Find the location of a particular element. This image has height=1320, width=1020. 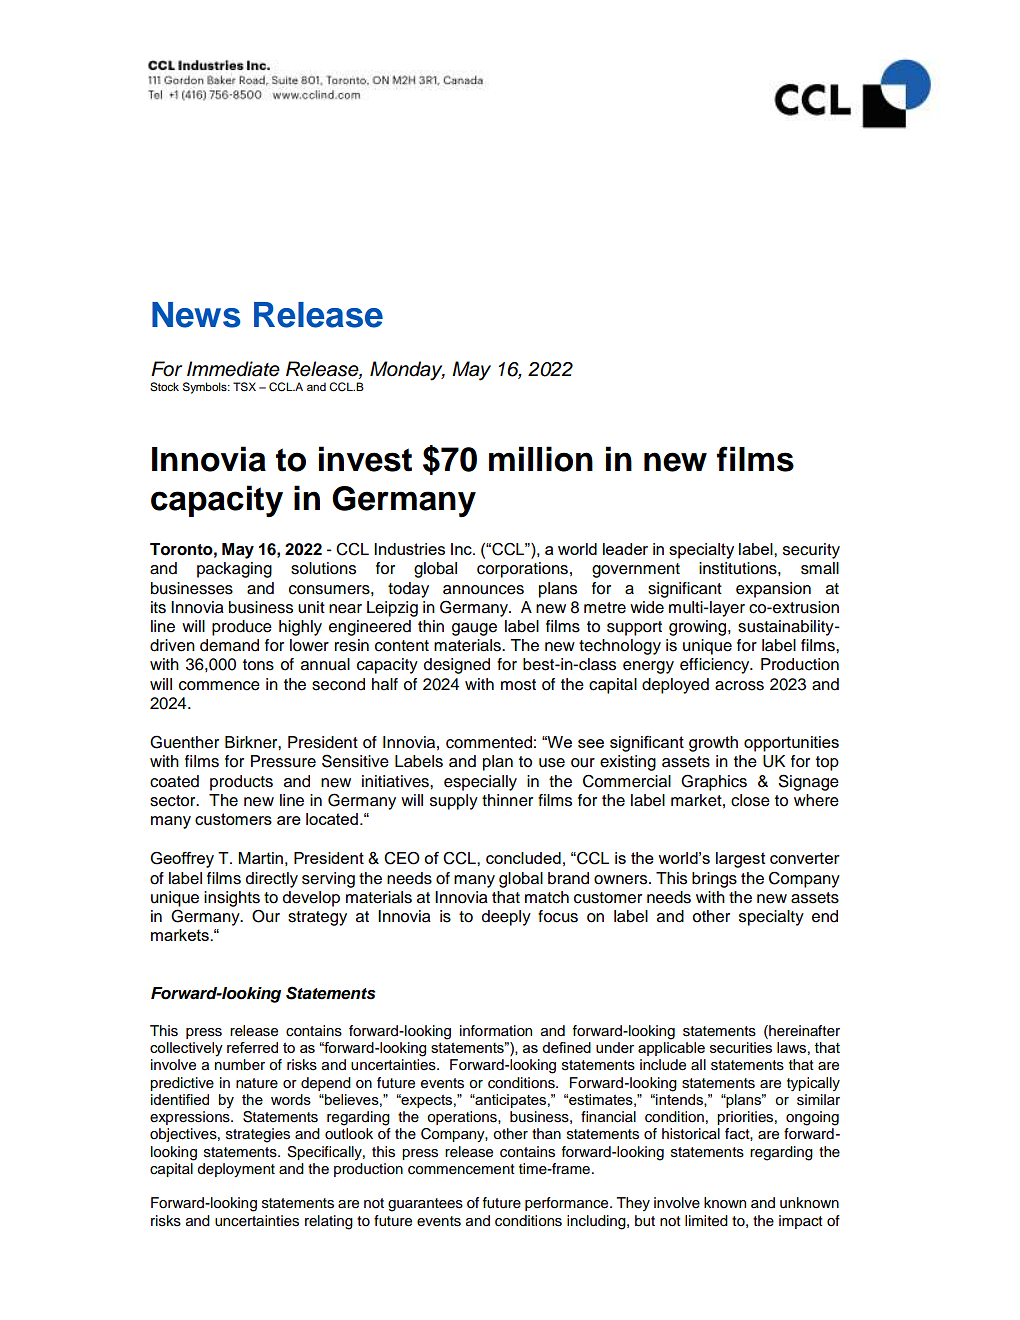

guarantees is located at coordinates (425, 1205).
